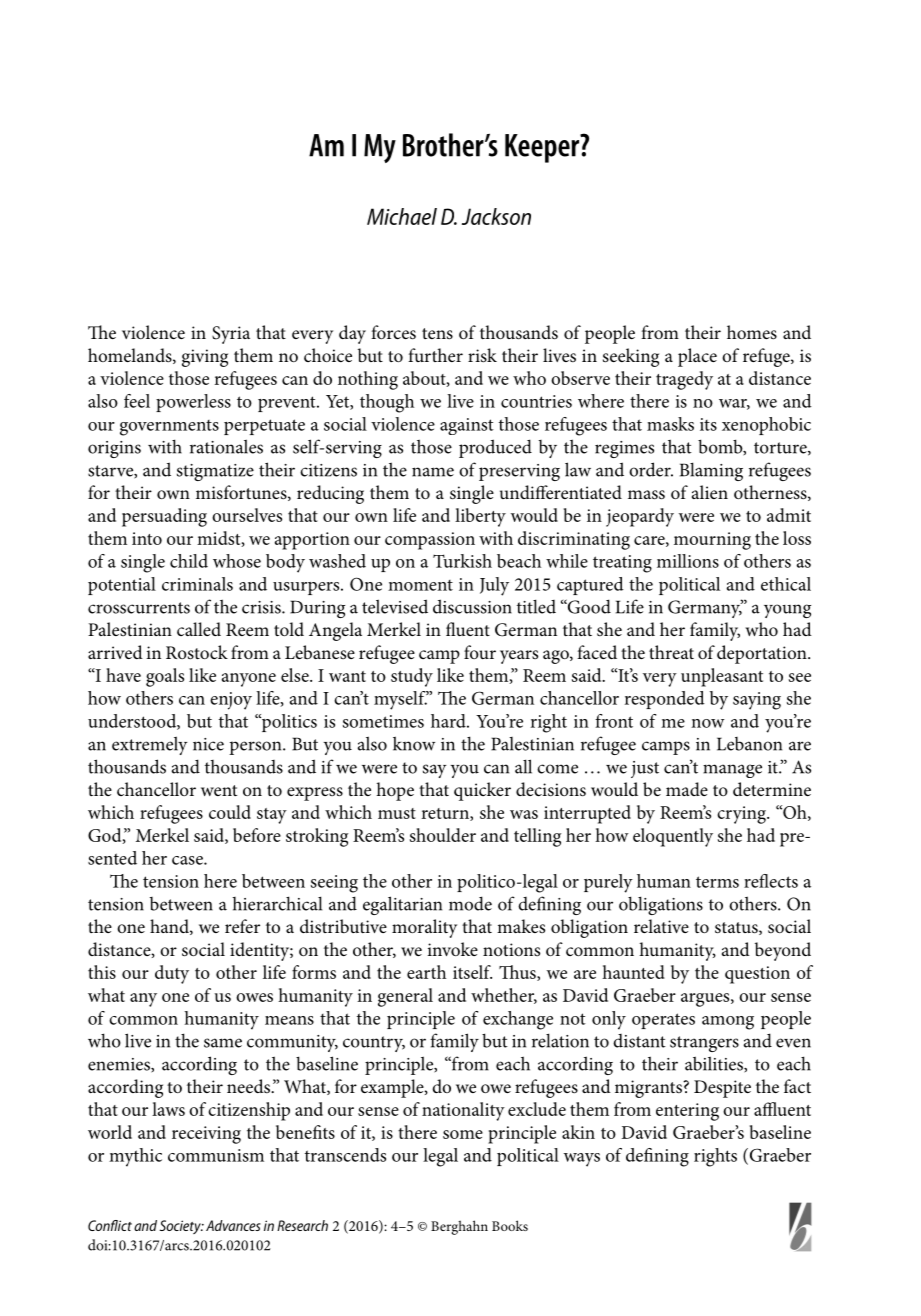 The width and height of the image is (921, 1316). What do you see at coordinates (165, 677) in the image?
I see `goals` at bounding box center [165, 677].
